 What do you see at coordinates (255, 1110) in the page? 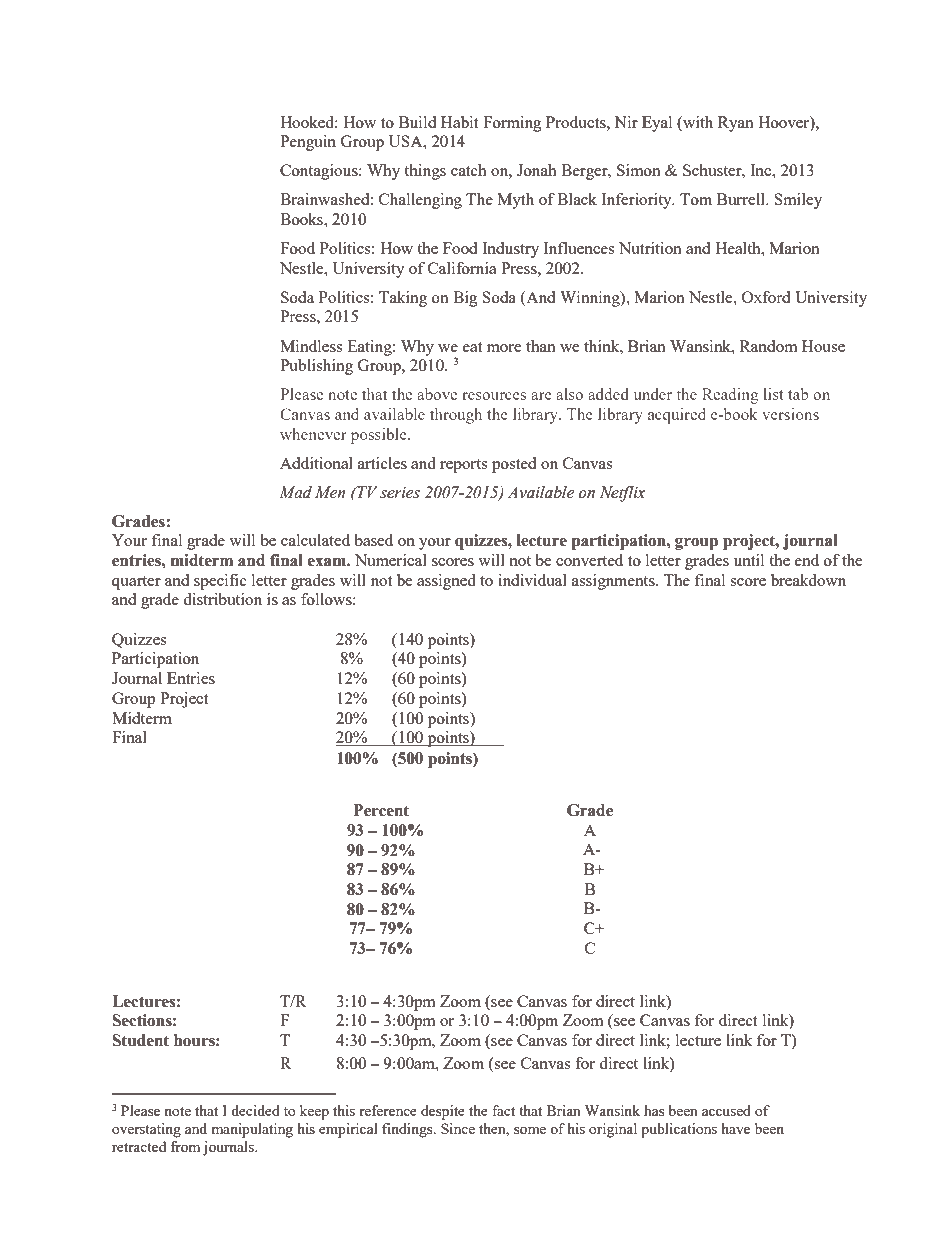
I see `decided` at bounding box center [255, 1110].
